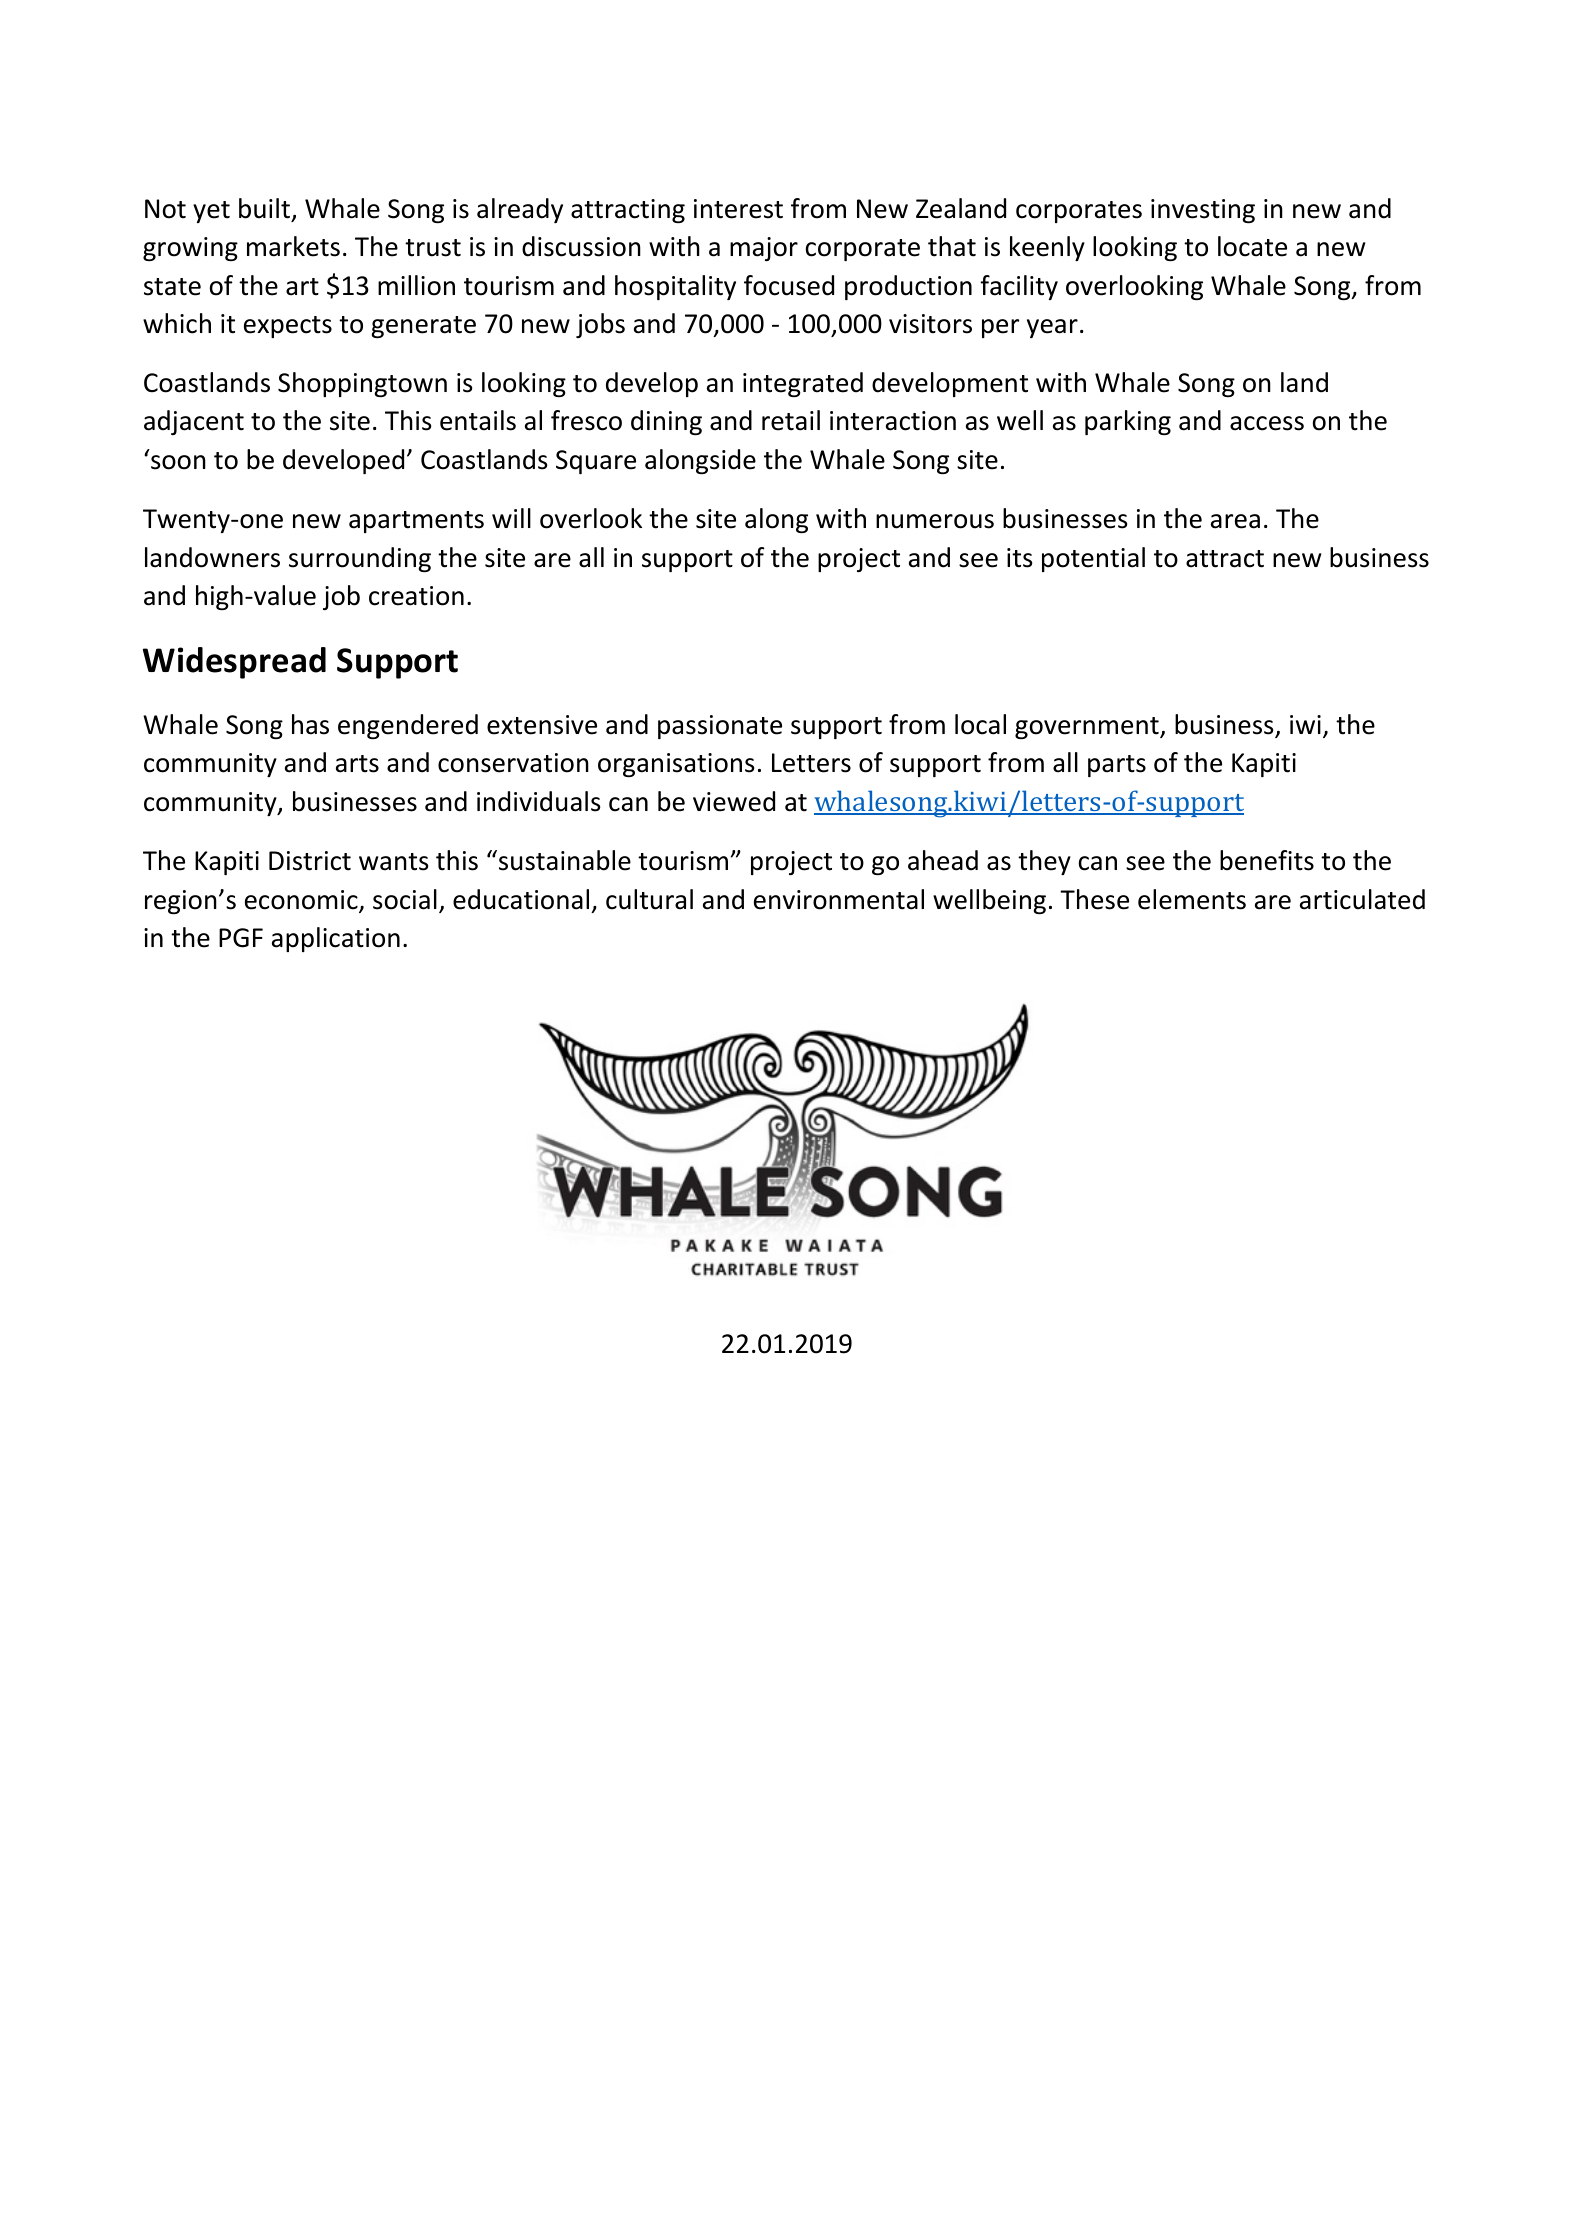 The image size is (1573, 2226). What do you see at coordinates (1267, 423) in the screenshot?
I see `access` at bounding box center [1267, 423].
